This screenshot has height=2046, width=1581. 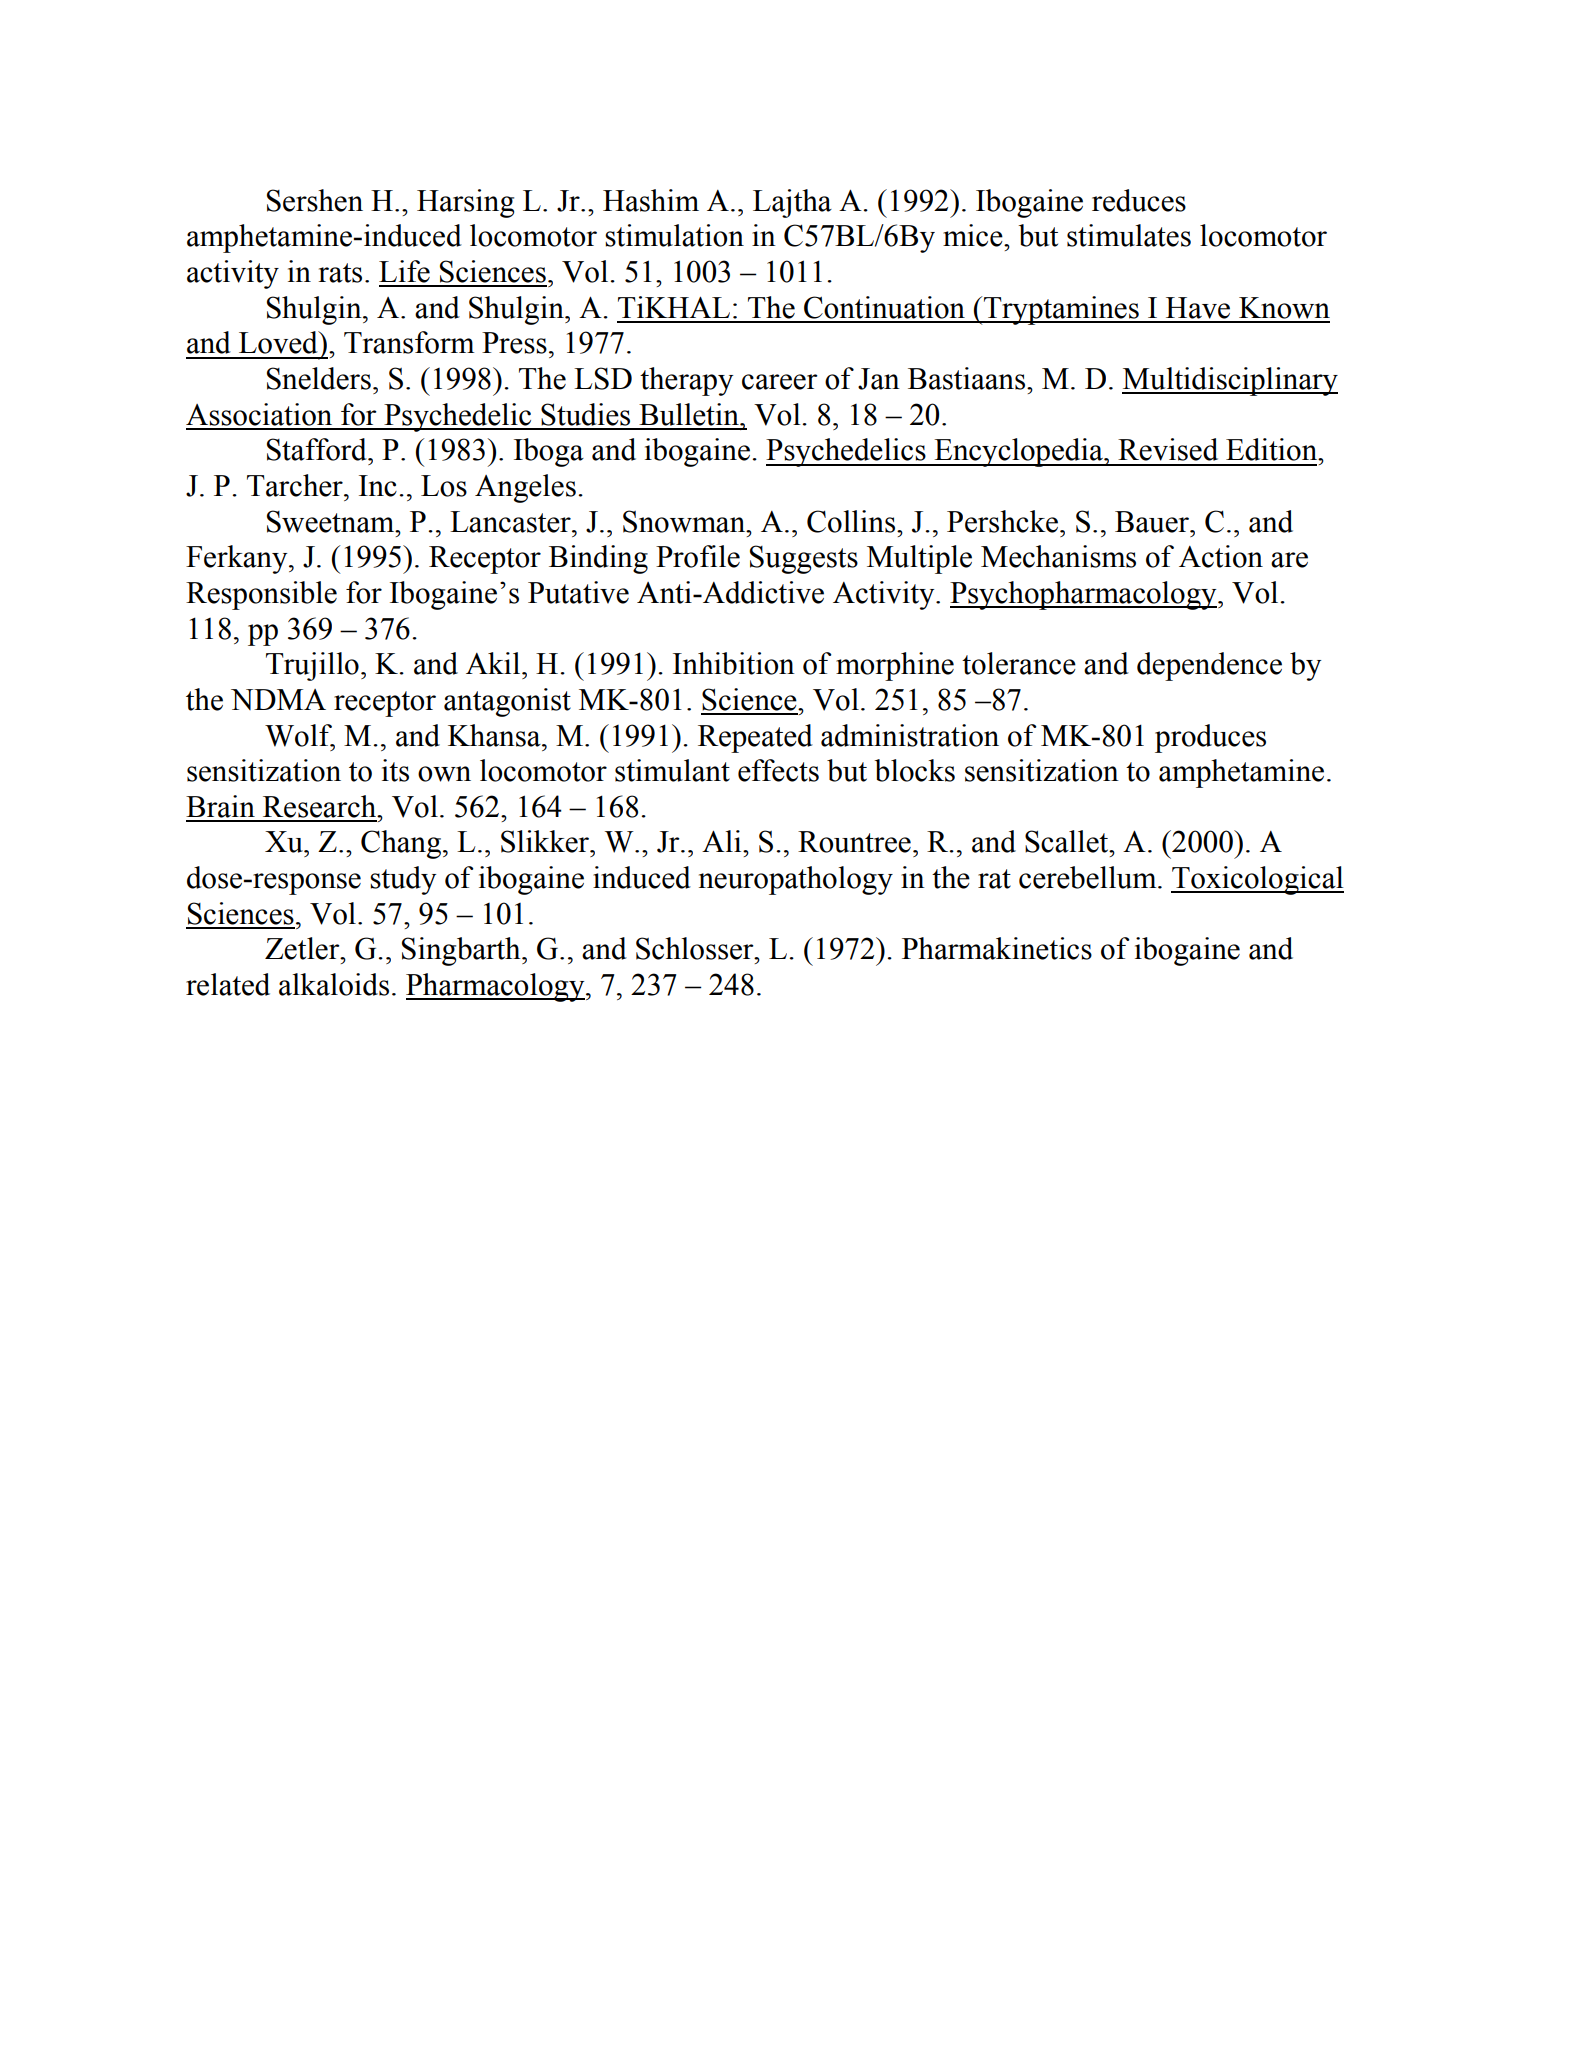 I want to click on alkaloids, so click(x=334, y=984).
